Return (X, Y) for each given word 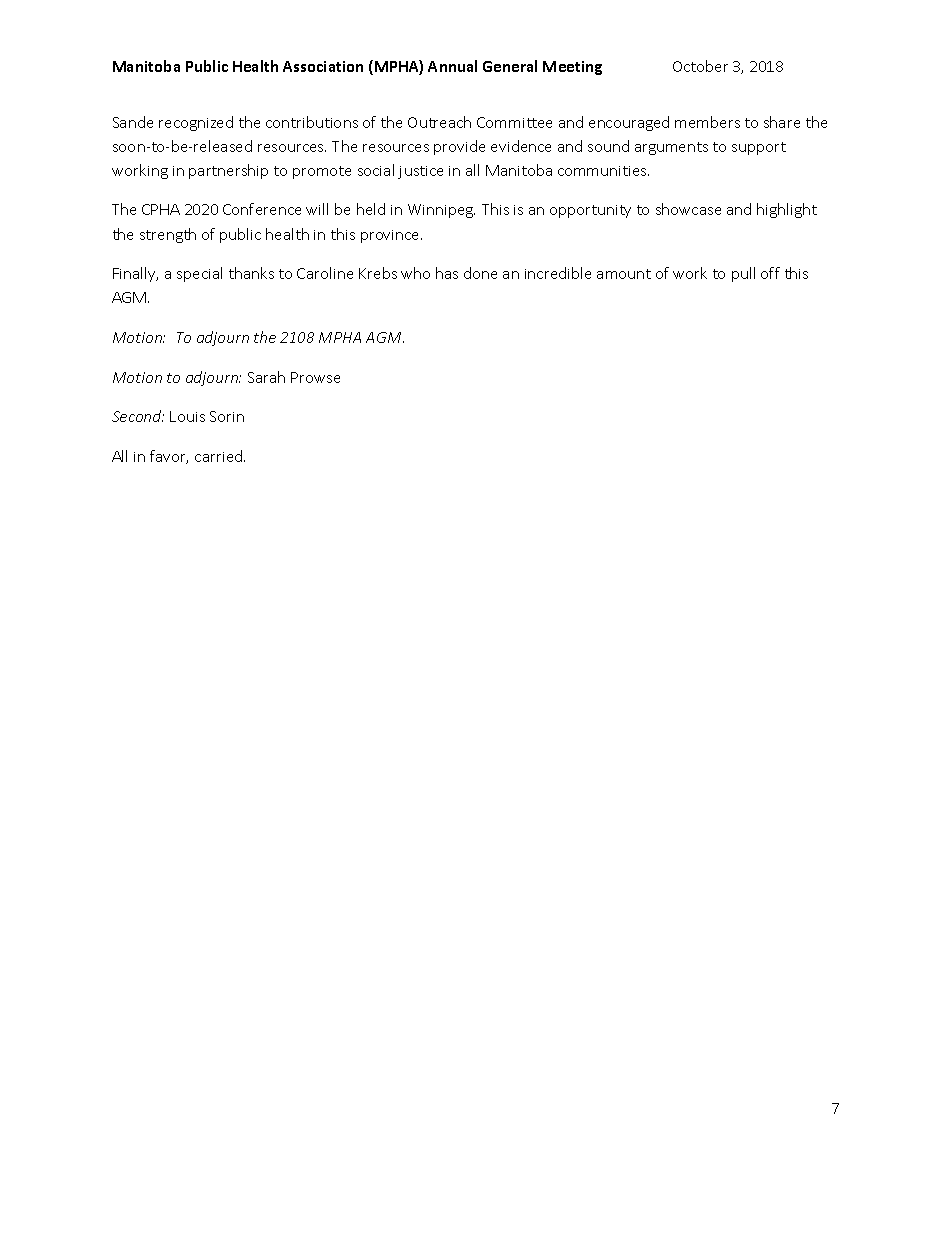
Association (323, 66)
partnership (228, 171)
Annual (452, 66)
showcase (688, 209)
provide (459, 147)
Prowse (315, 377)
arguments (671, 148)
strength (168, 235)
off (770, 273)
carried (220, 456)
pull (743, 274)
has (447, 273)
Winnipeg (441, 211)
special (199, 274)
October (700, 66)
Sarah (266, 377)
